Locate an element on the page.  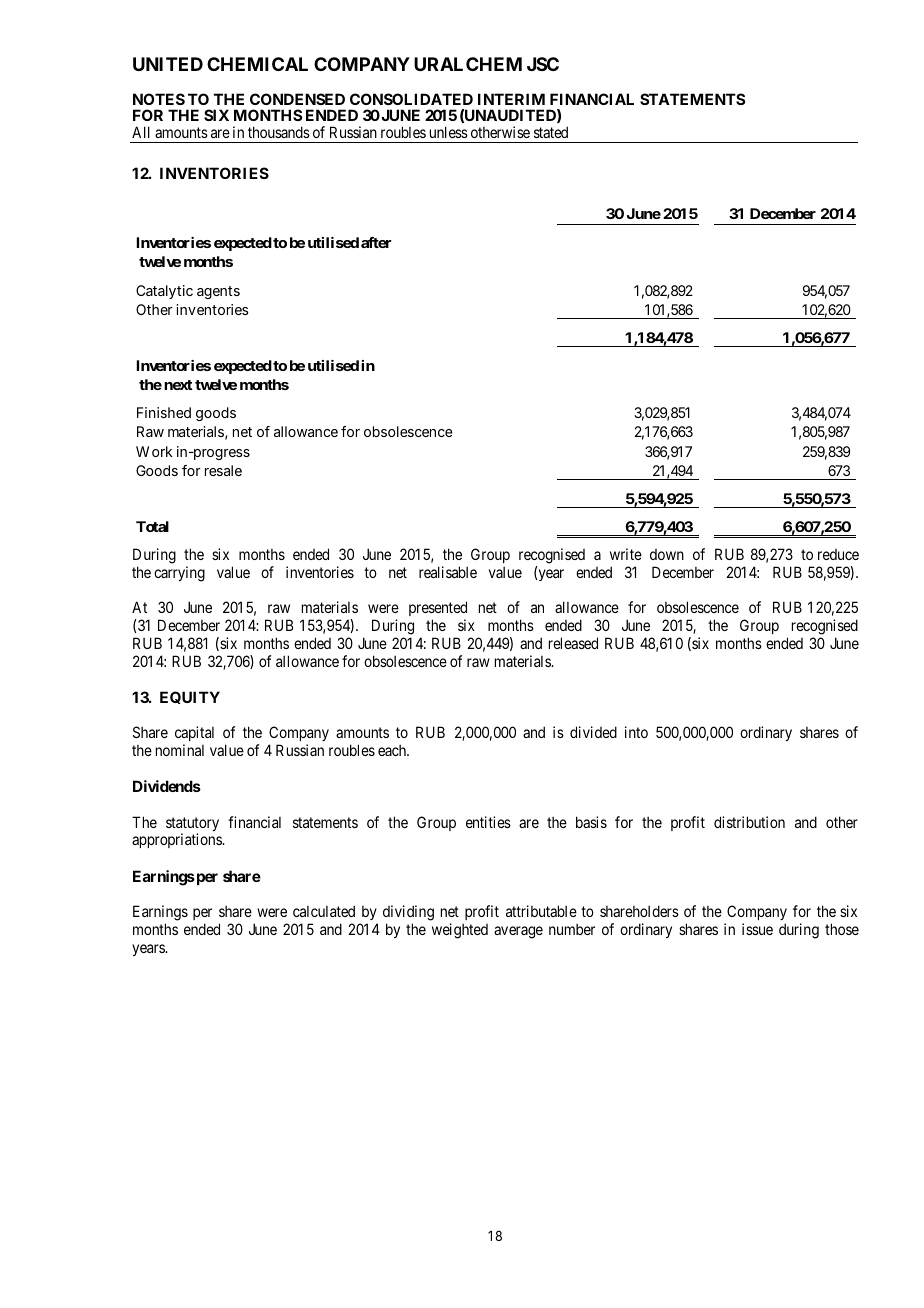
next is located at coordinates (178, 385).
